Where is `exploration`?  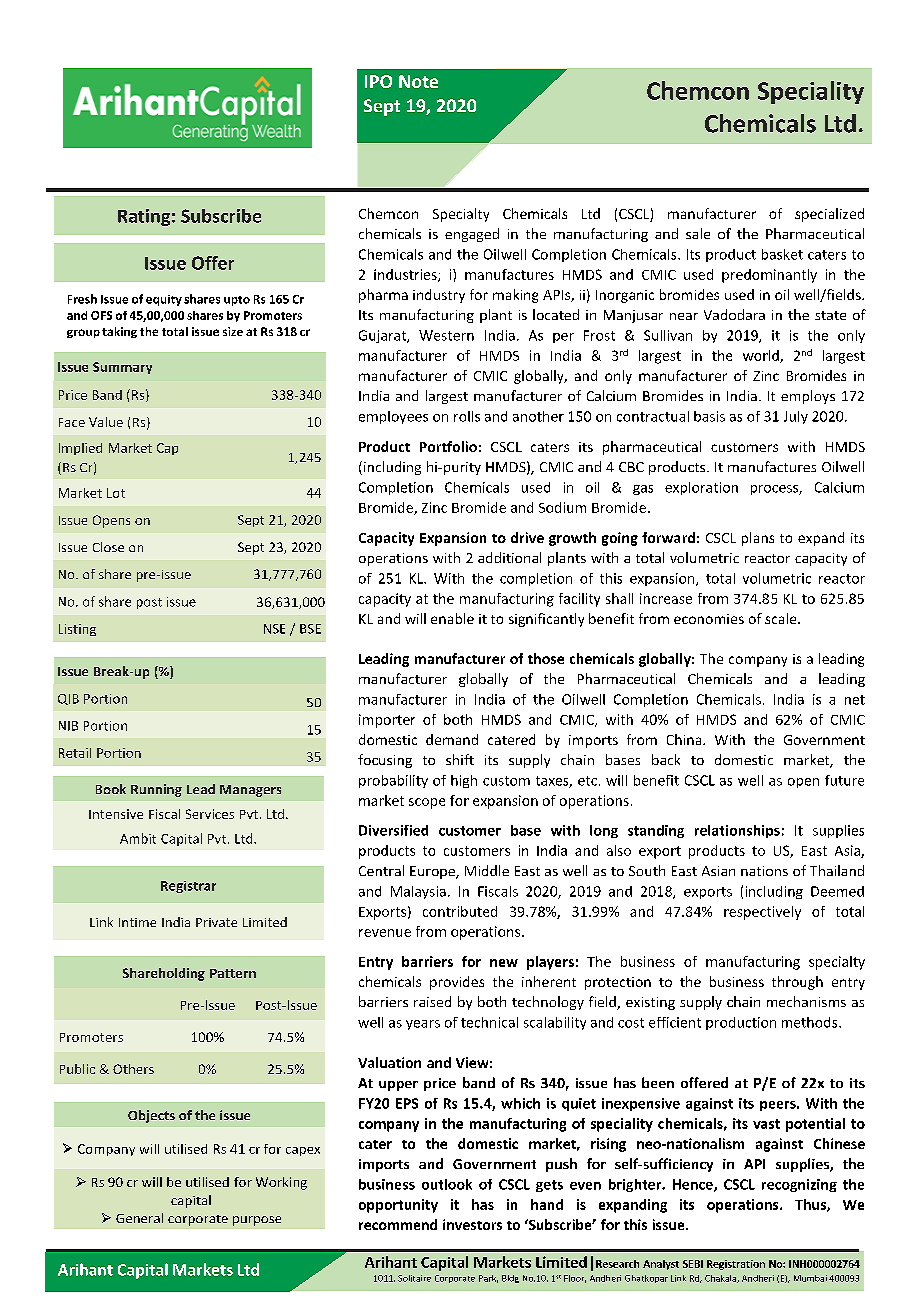 exploration is located at coordinates (701, 488).
